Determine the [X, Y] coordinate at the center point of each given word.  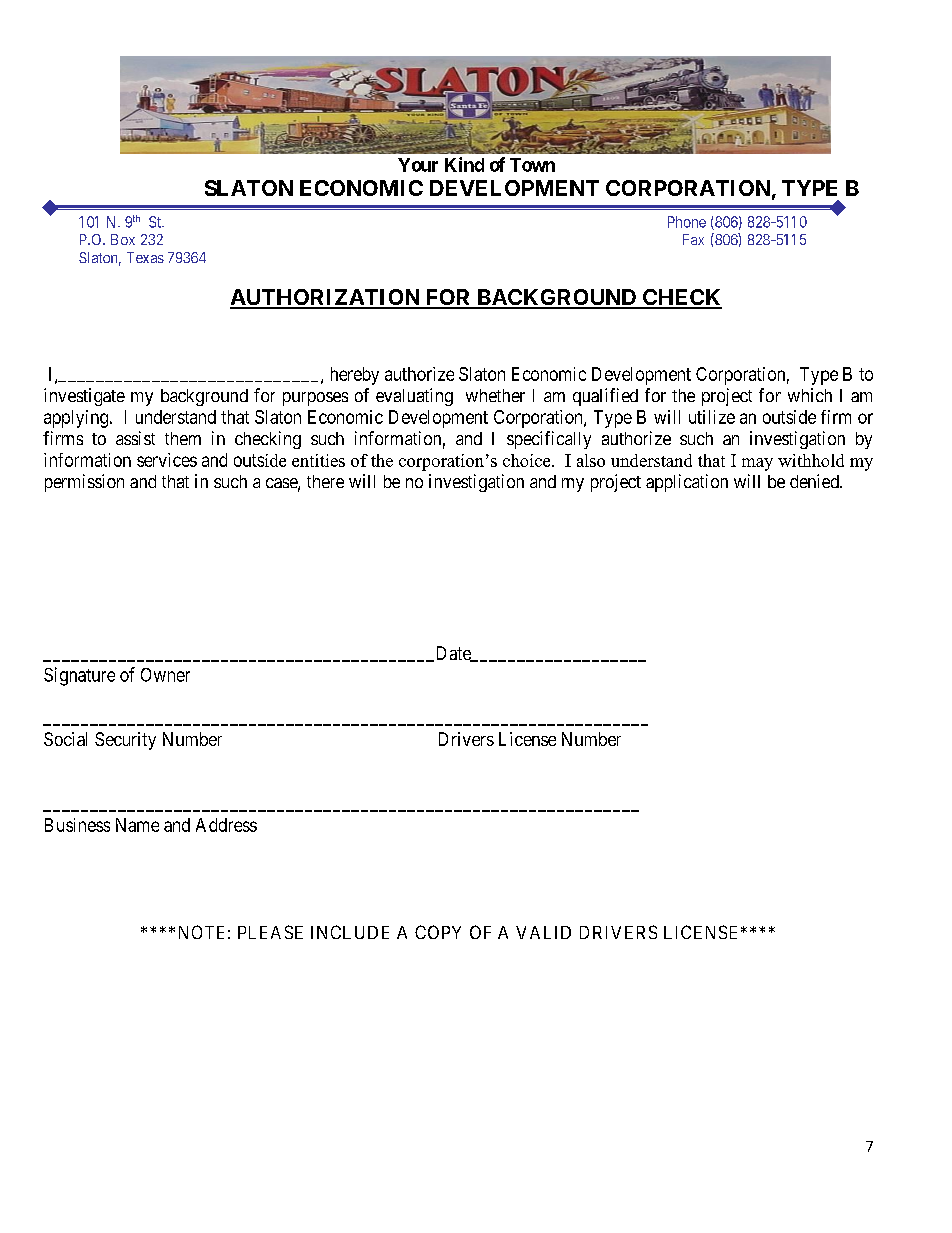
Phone [687, 222]
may [757, 464]
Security [125, 741]
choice [528, 460]
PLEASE [270, 932]
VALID [543, 932]
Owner [165, 675]
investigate [84, 397]
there [325, 481]
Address [226, 825]
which [810, 395]
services [167, 460]
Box [123, 239]
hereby [355, 376]
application [687, 483]
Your [418, 165]
